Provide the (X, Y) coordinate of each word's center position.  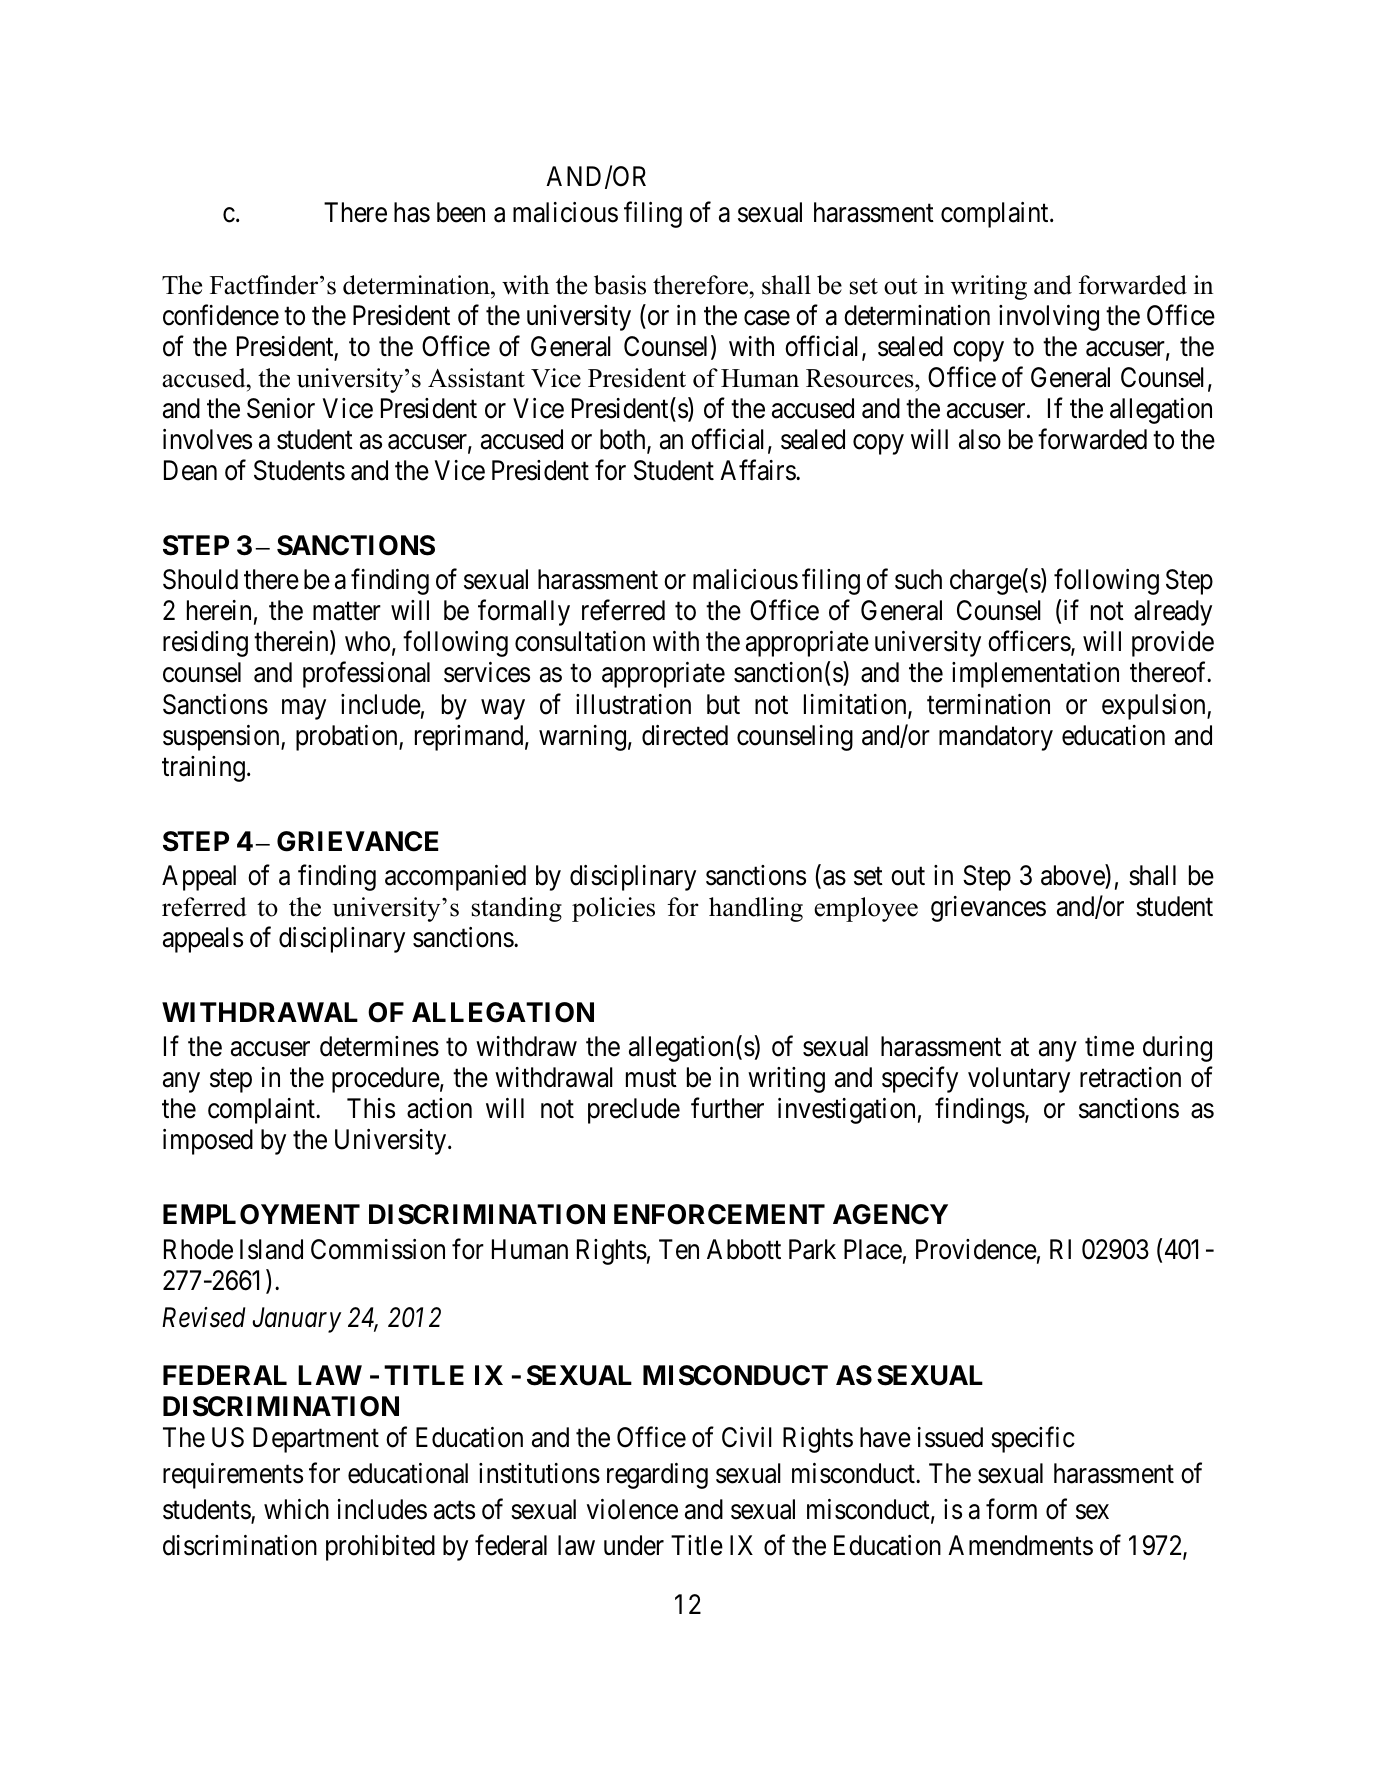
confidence (221, 315)
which (296, 1509)
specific (1033, 1440)
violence (632, 1509)
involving (1049, 318)
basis (620, 285)
